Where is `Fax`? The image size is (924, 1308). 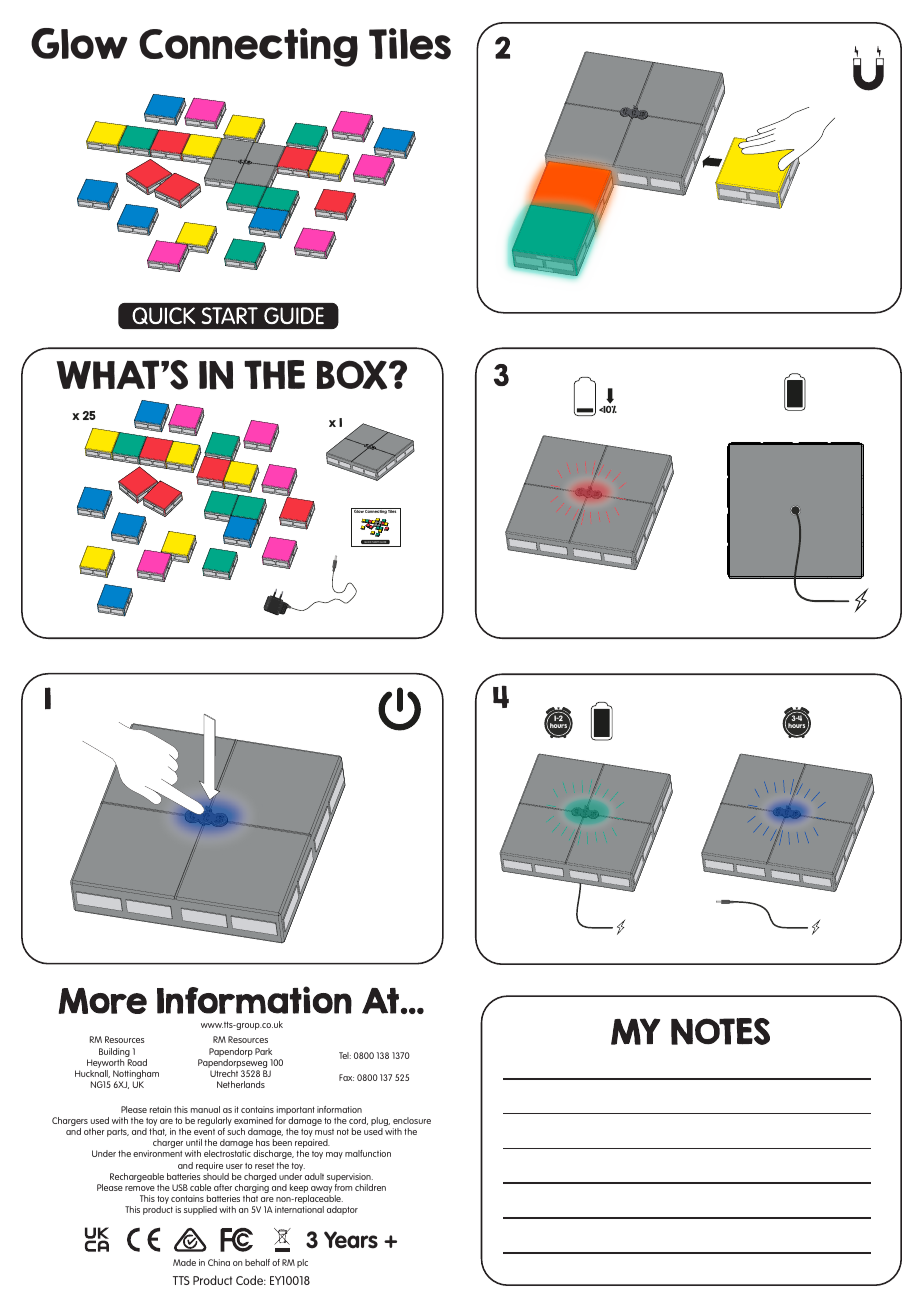
Fax is located at coordinates (346, 1077).
